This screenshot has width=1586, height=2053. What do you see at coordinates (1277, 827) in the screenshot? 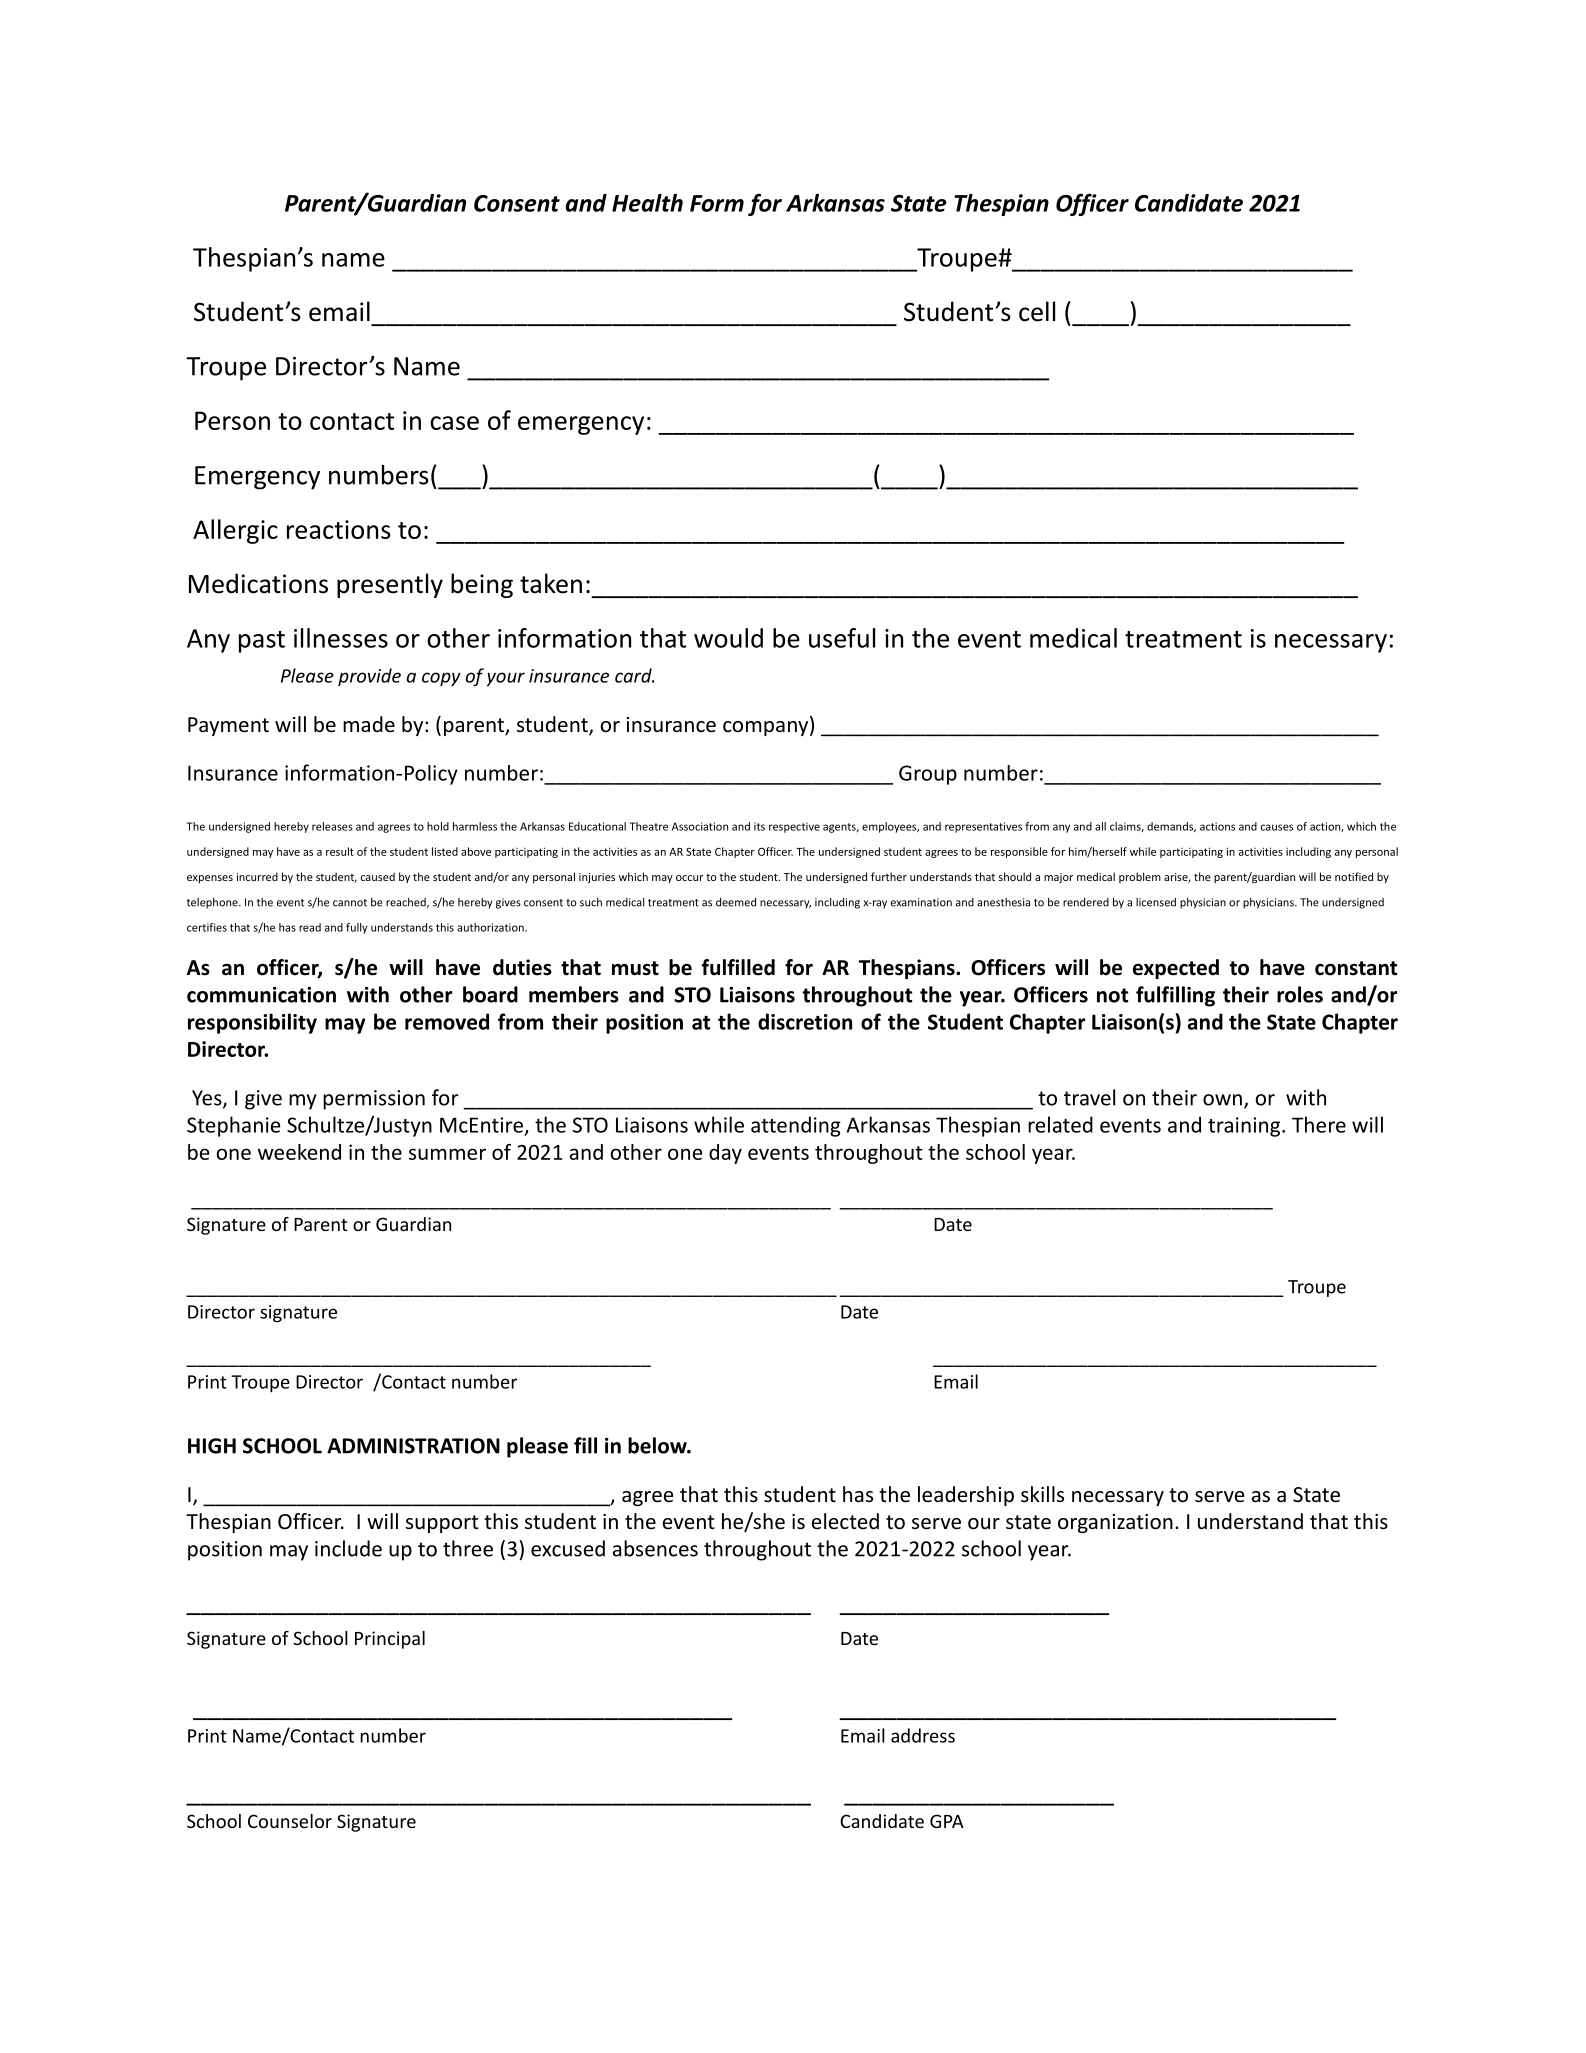
I see `causes` at bounding box center [1277, 827].
